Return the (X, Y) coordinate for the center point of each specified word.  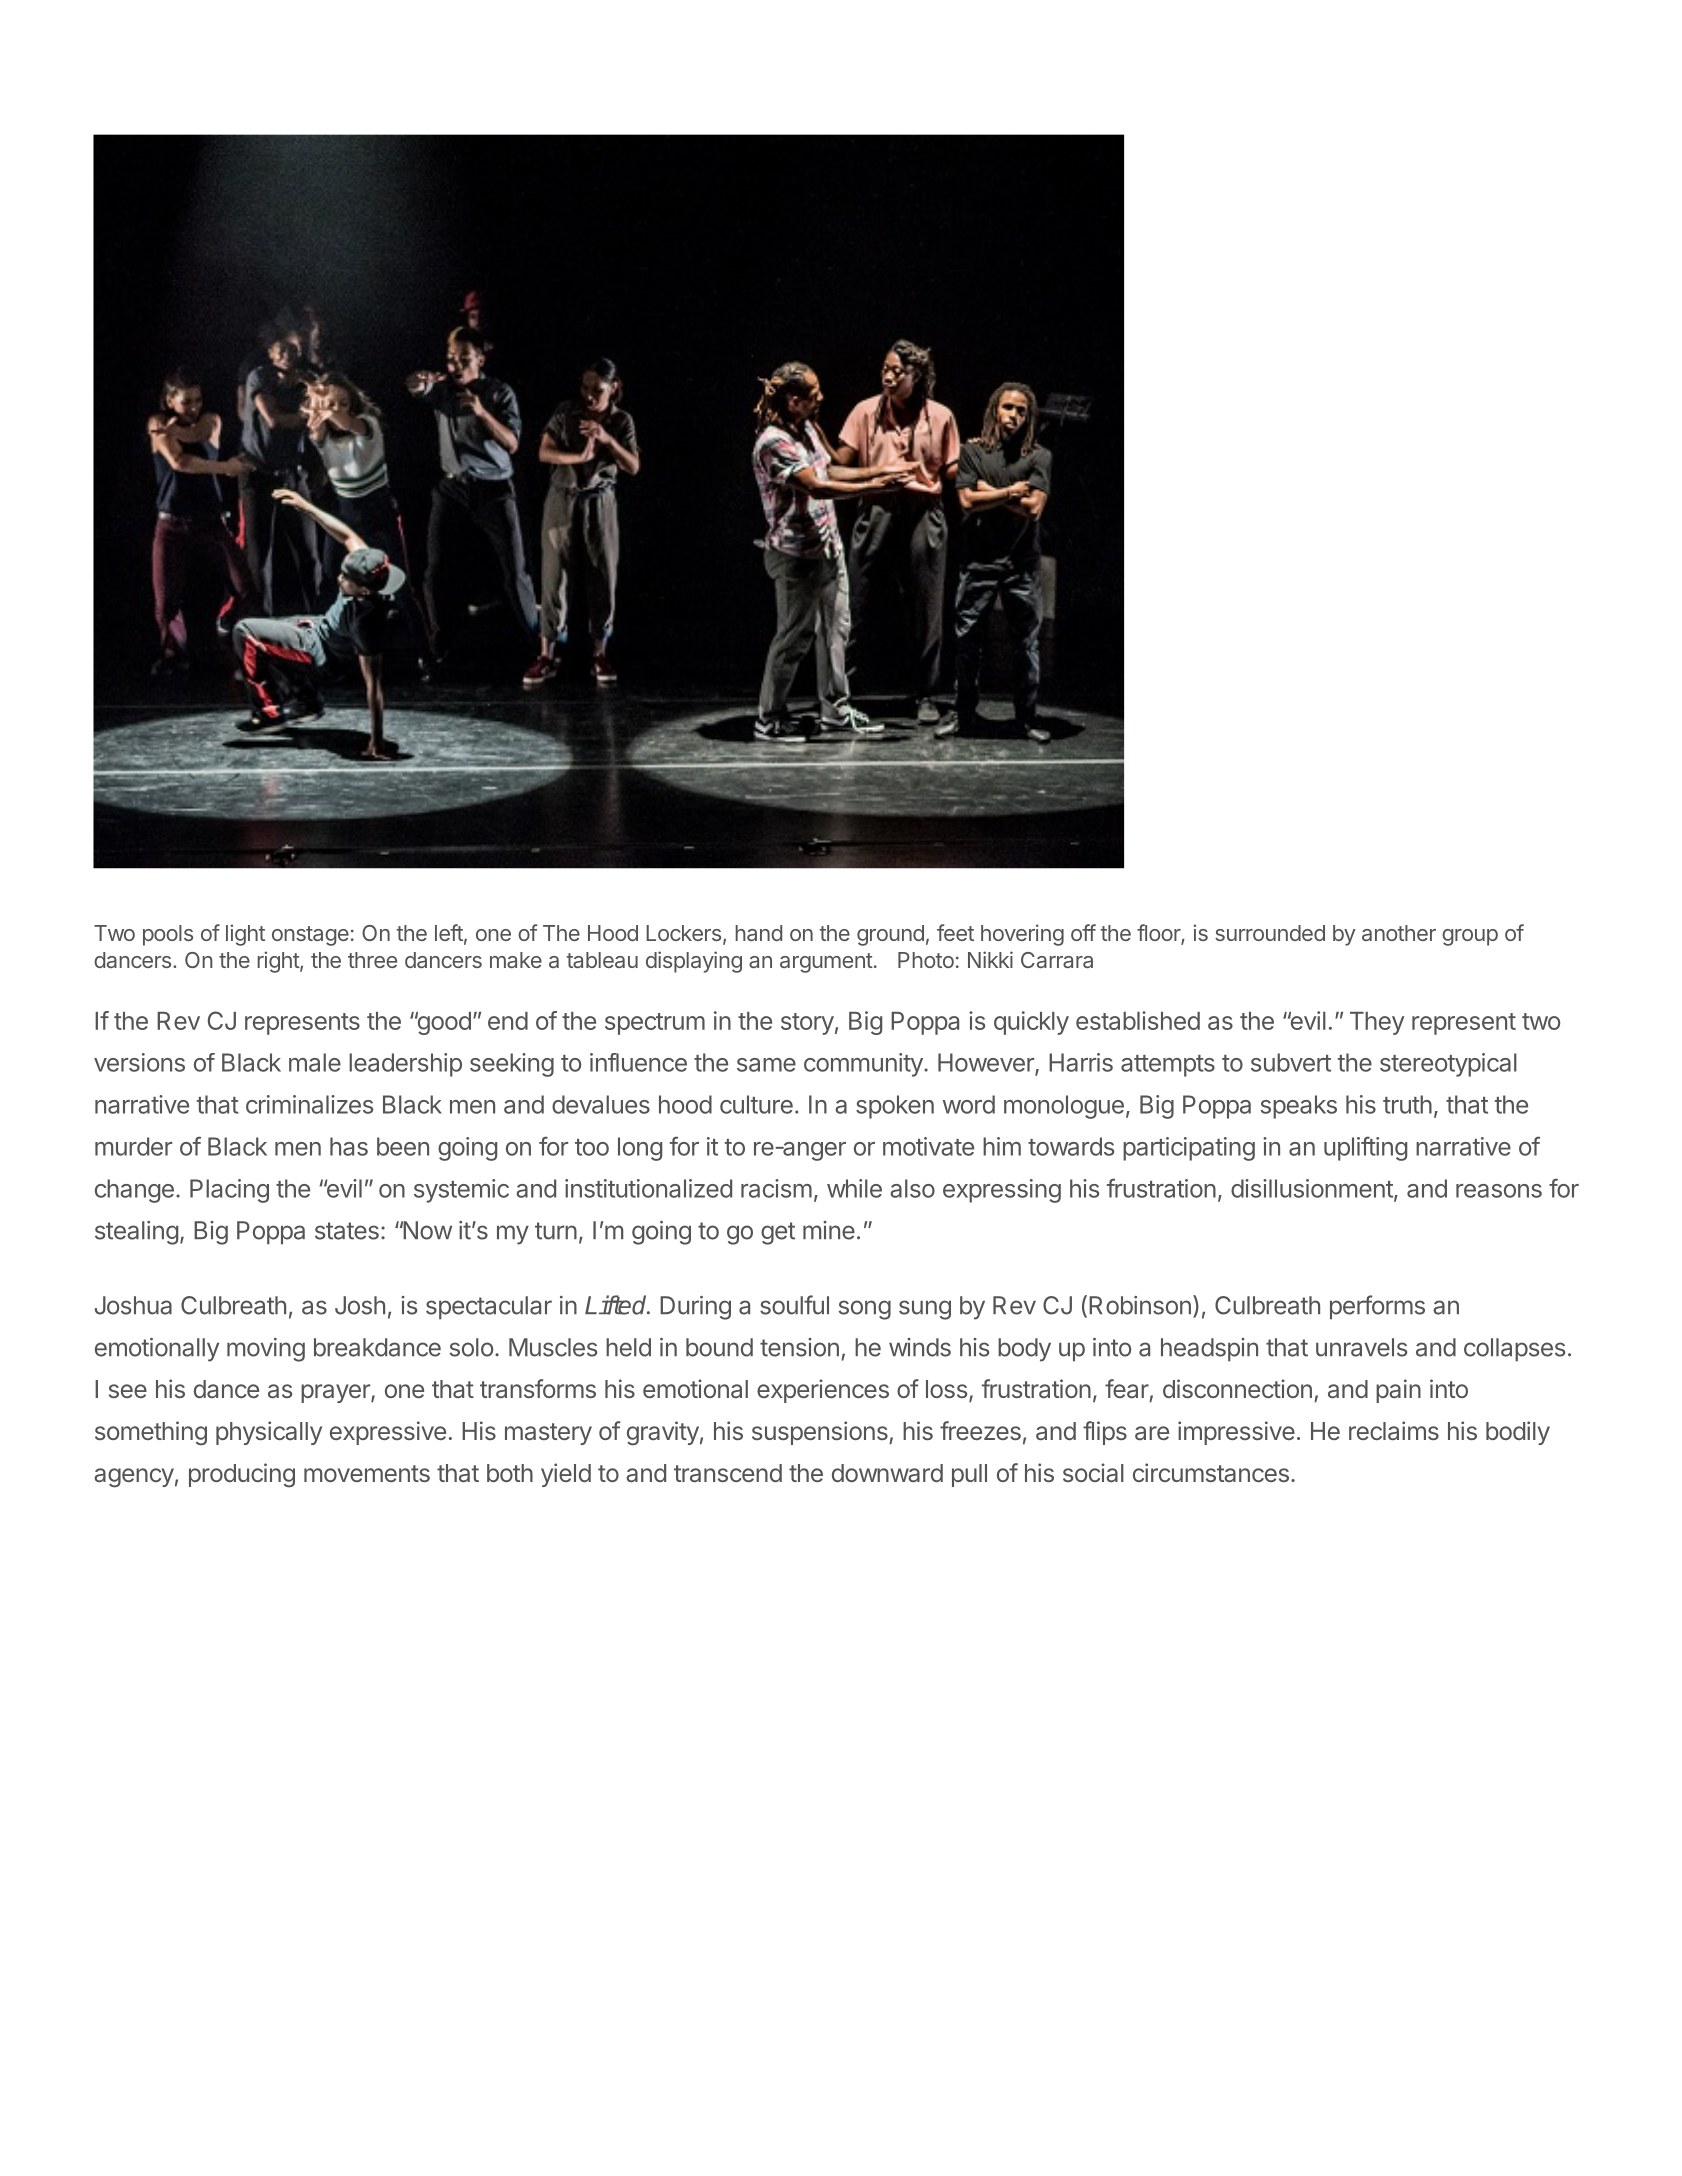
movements (367, 1473)
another (1399, 933)
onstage (310, 936)
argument (826, 963)
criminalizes (309, 1104)
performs (1377, 1307)
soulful (794, 1305)
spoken (895, 1107)
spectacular (489, 1308)
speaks (1299, 1107)
